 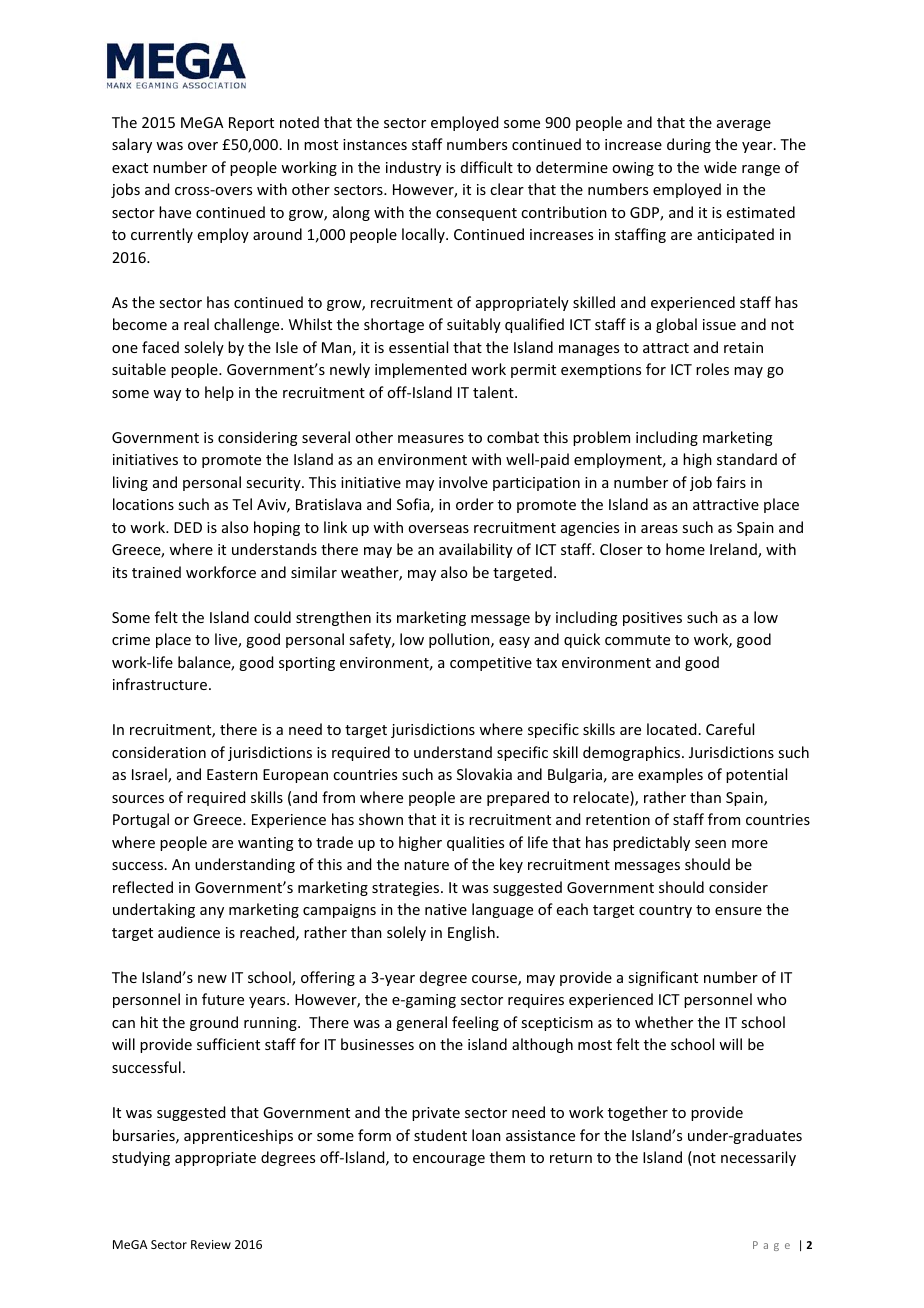 I want to click on necessarily, so click(x=758, y=1158).
